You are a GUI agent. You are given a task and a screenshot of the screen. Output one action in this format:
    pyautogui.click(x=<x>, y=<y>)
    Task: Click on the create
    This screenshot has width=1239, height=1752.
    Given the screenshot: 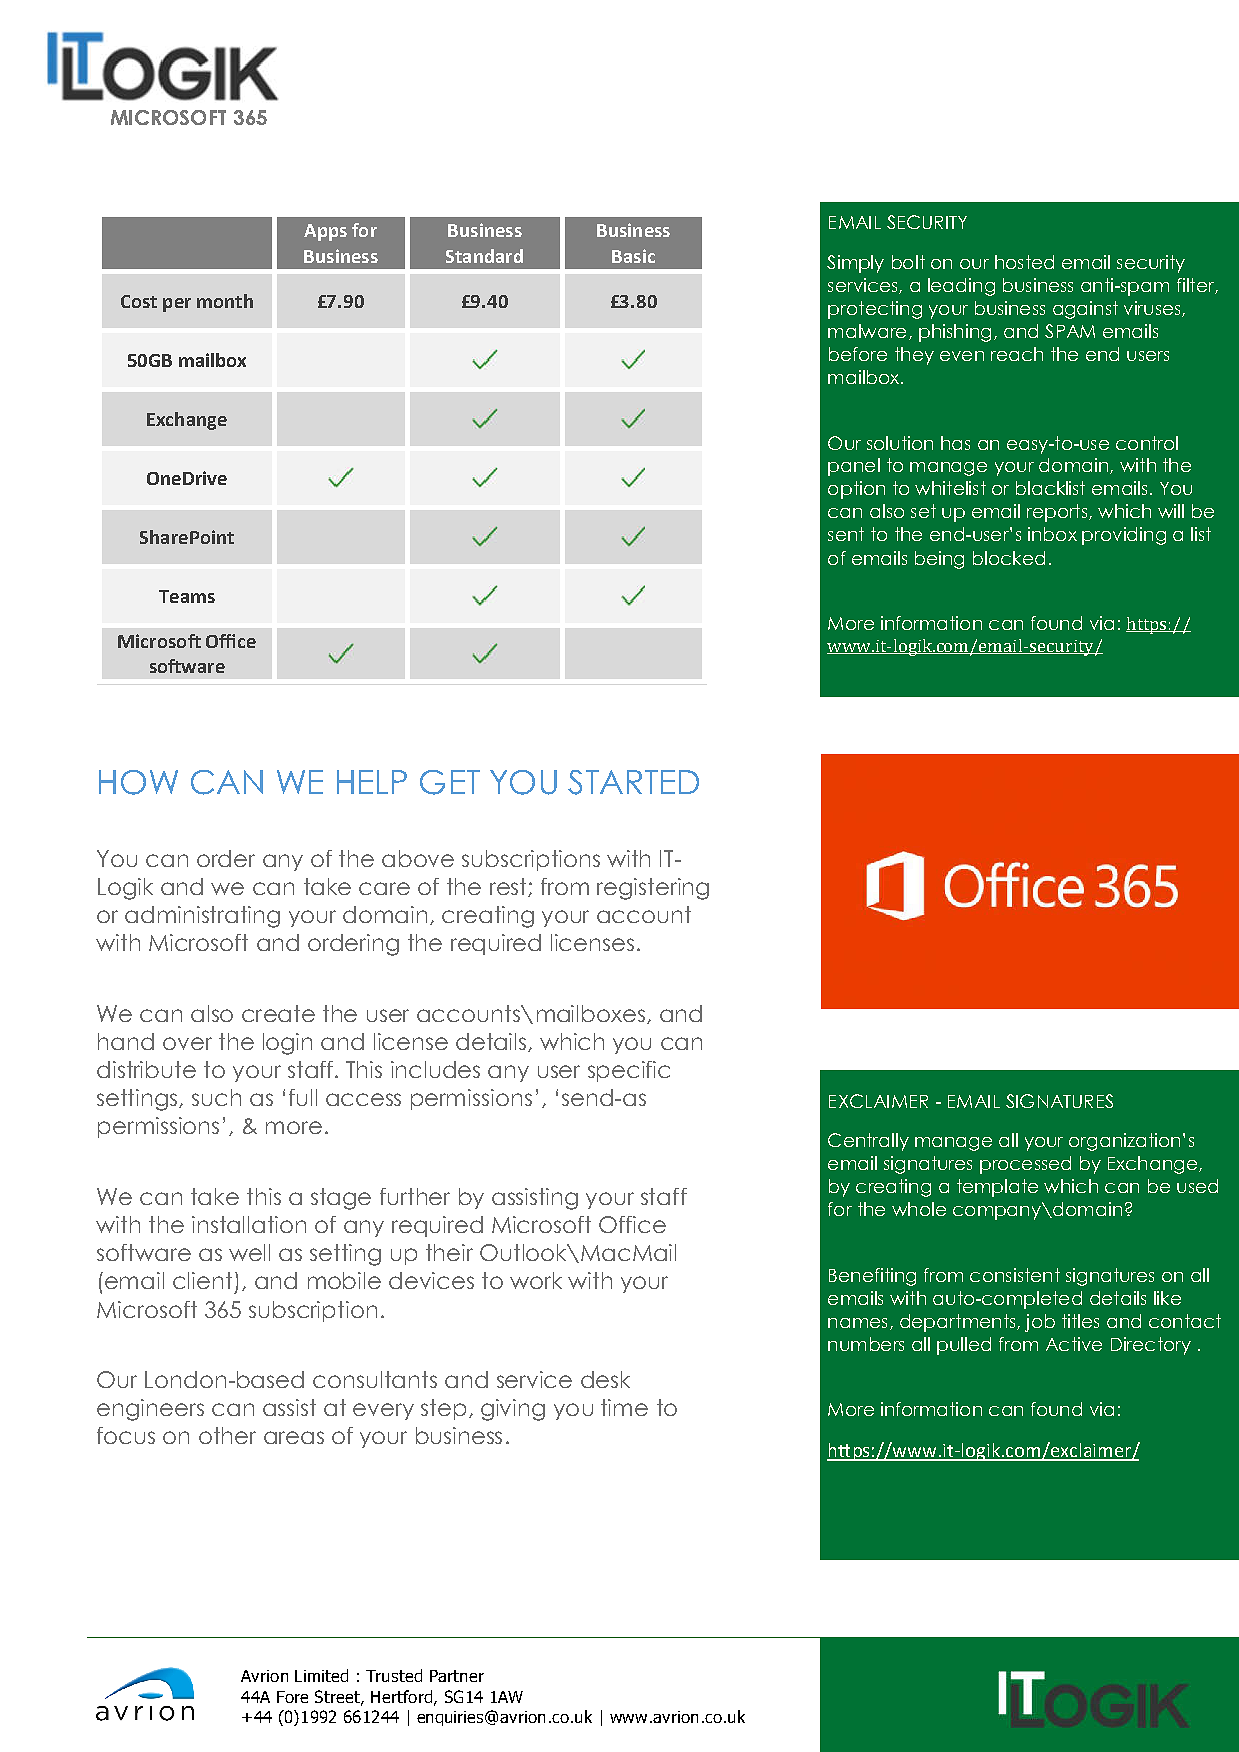 What is the action you would take?
    pyautogui.click(x=278, y=1013)
